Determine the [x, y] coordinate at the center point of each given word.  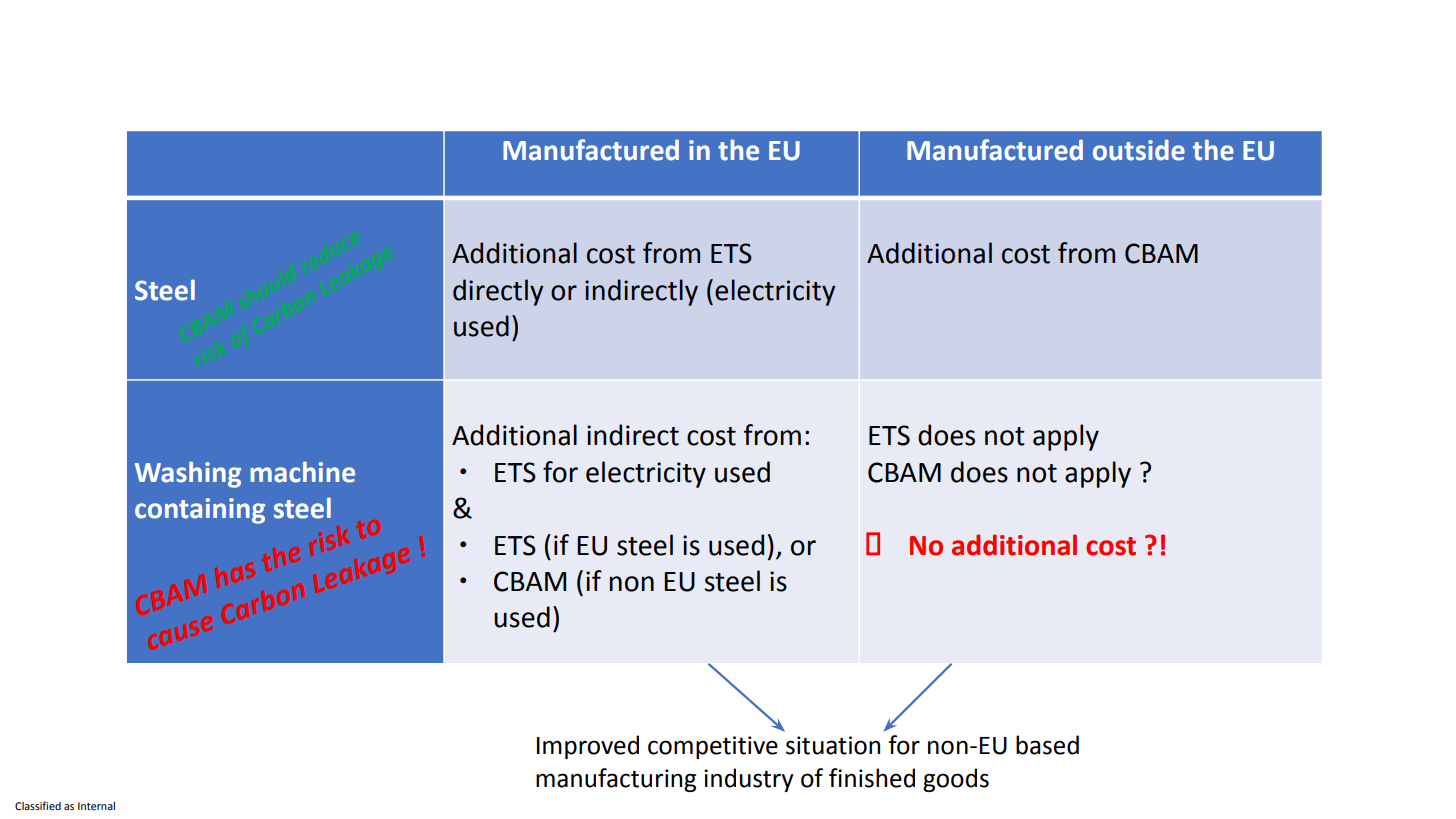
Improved [588, 747]
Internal [96, 806]
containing [200, 511]
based [1047, 745]
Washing [188, 474]
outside [1139, 150]
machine [302, 472]
